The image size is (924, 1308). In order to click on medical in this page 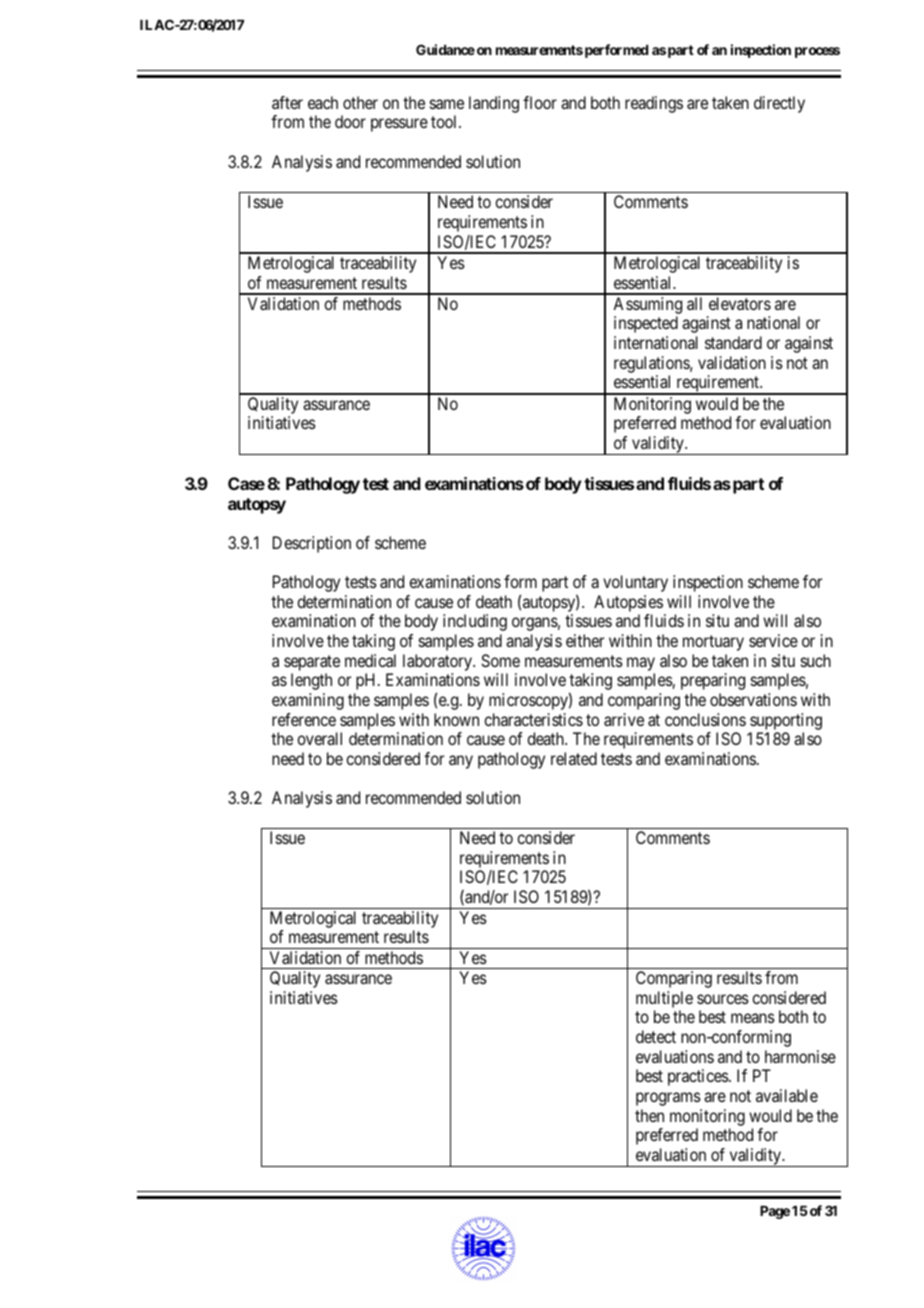, I will do `click(370, 660)`.
